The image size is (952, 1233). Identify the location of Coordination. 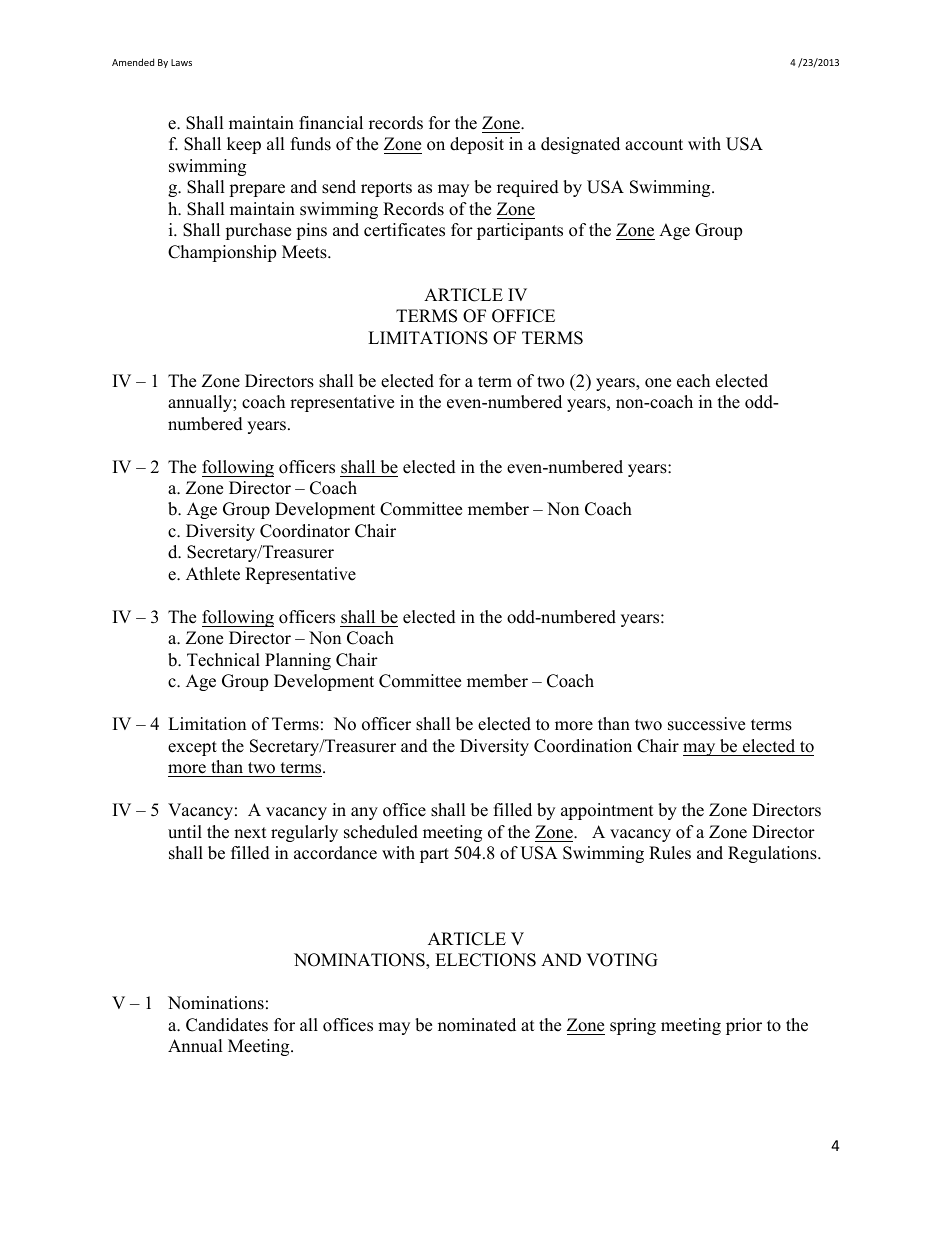
(583, 746).
